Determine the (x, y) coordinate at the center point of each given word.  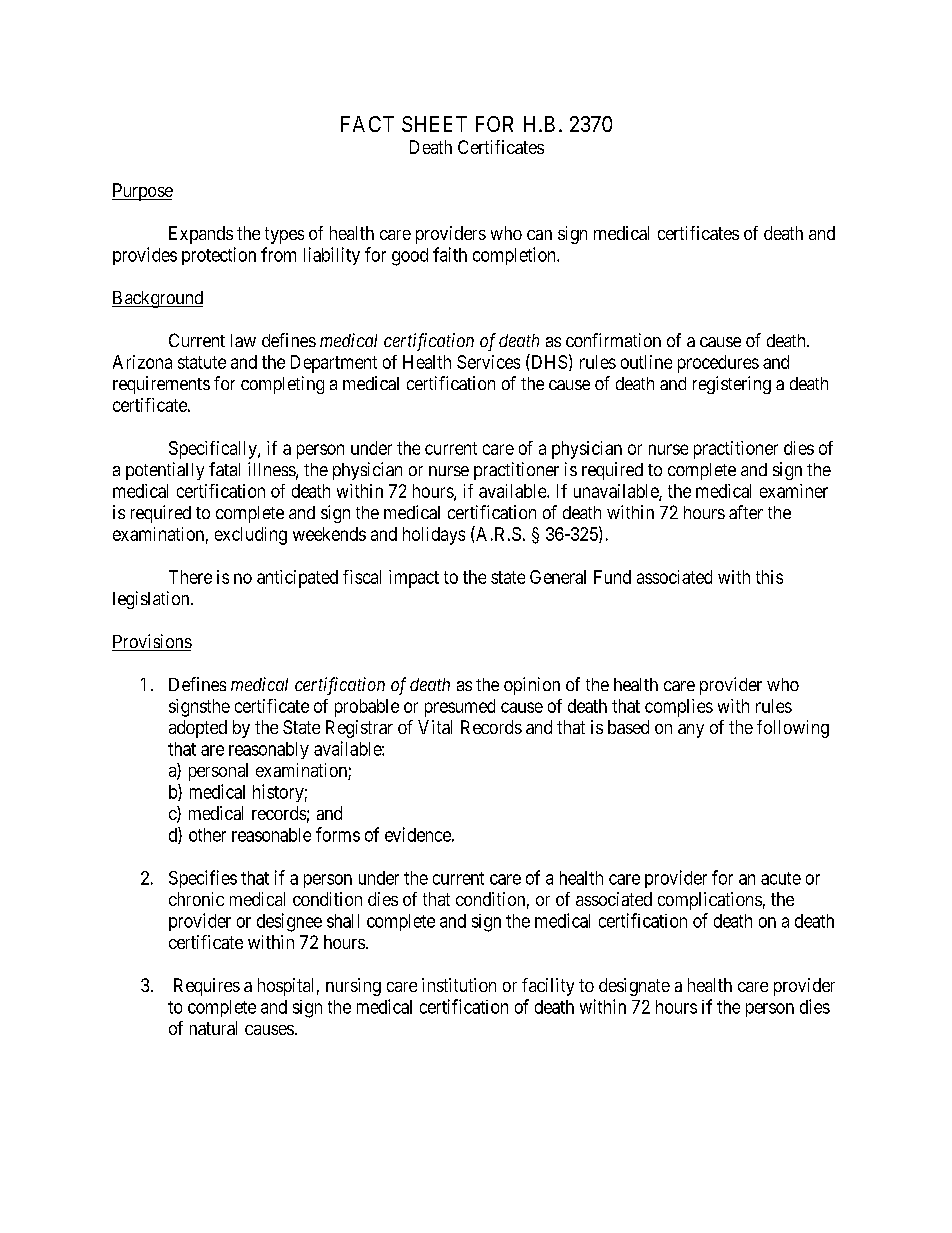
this (769, 577)
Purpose (142, 192)
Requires (207, 987)
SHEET (434, 124)
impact (414, 579)
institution (459, 985)
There (190, 577)
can (539, 235)
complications (710, 901)
